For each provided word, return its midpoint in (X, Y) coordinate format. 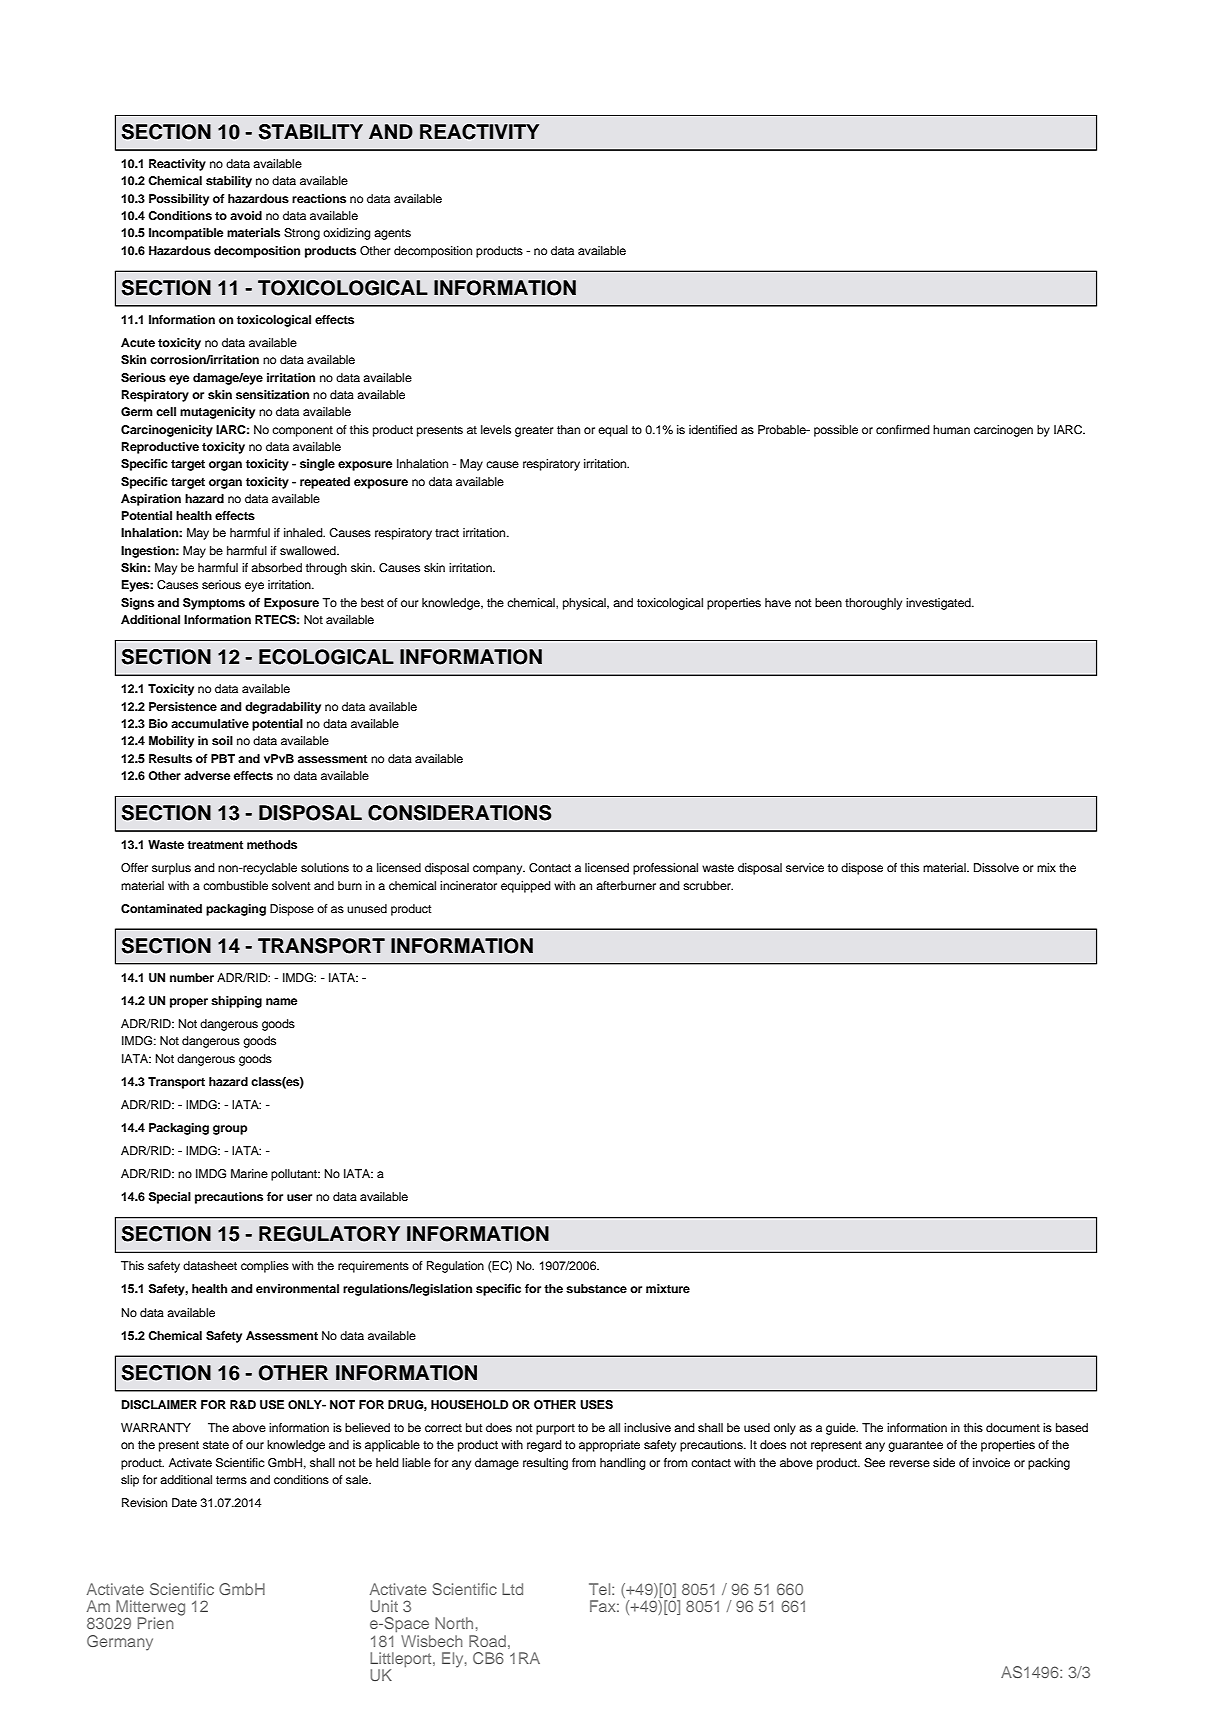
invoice (991, 1462)
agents (392, 234)
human (951, 429)
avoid (246, 215)
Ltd (512, 1589)
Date (184, 1502)
